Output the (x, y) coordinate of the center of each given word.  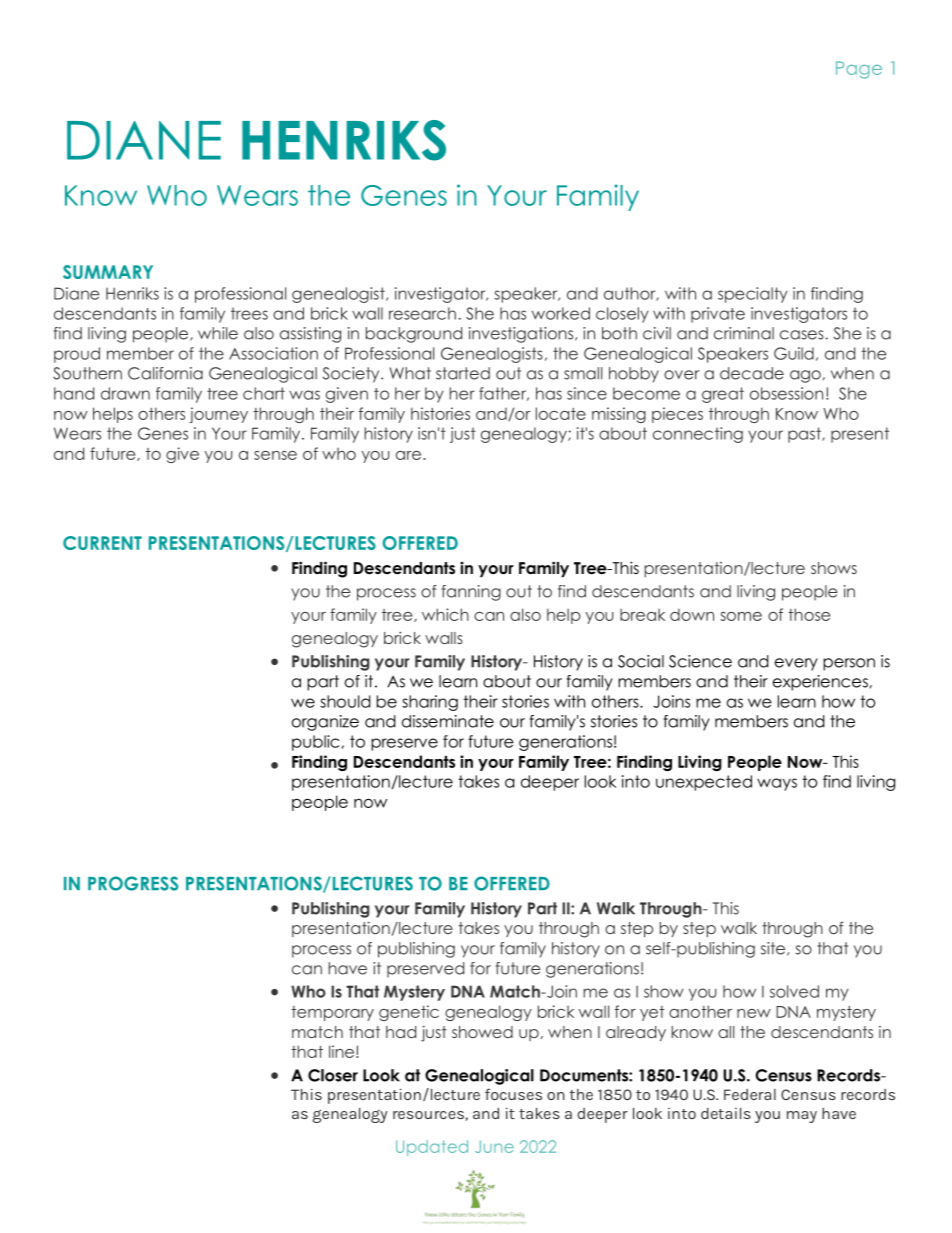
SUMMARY (108, 272)
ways (777, 784)
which (445, 614)
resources (429, 1116)
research (422, 313)
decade (752, 373)
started (463, 373)
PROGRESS (133, 883)
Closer (333, 1075)
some (741, 616)
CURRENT (102, 543)
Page (859, 70)
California (165, 373)
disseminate (448, 721)
